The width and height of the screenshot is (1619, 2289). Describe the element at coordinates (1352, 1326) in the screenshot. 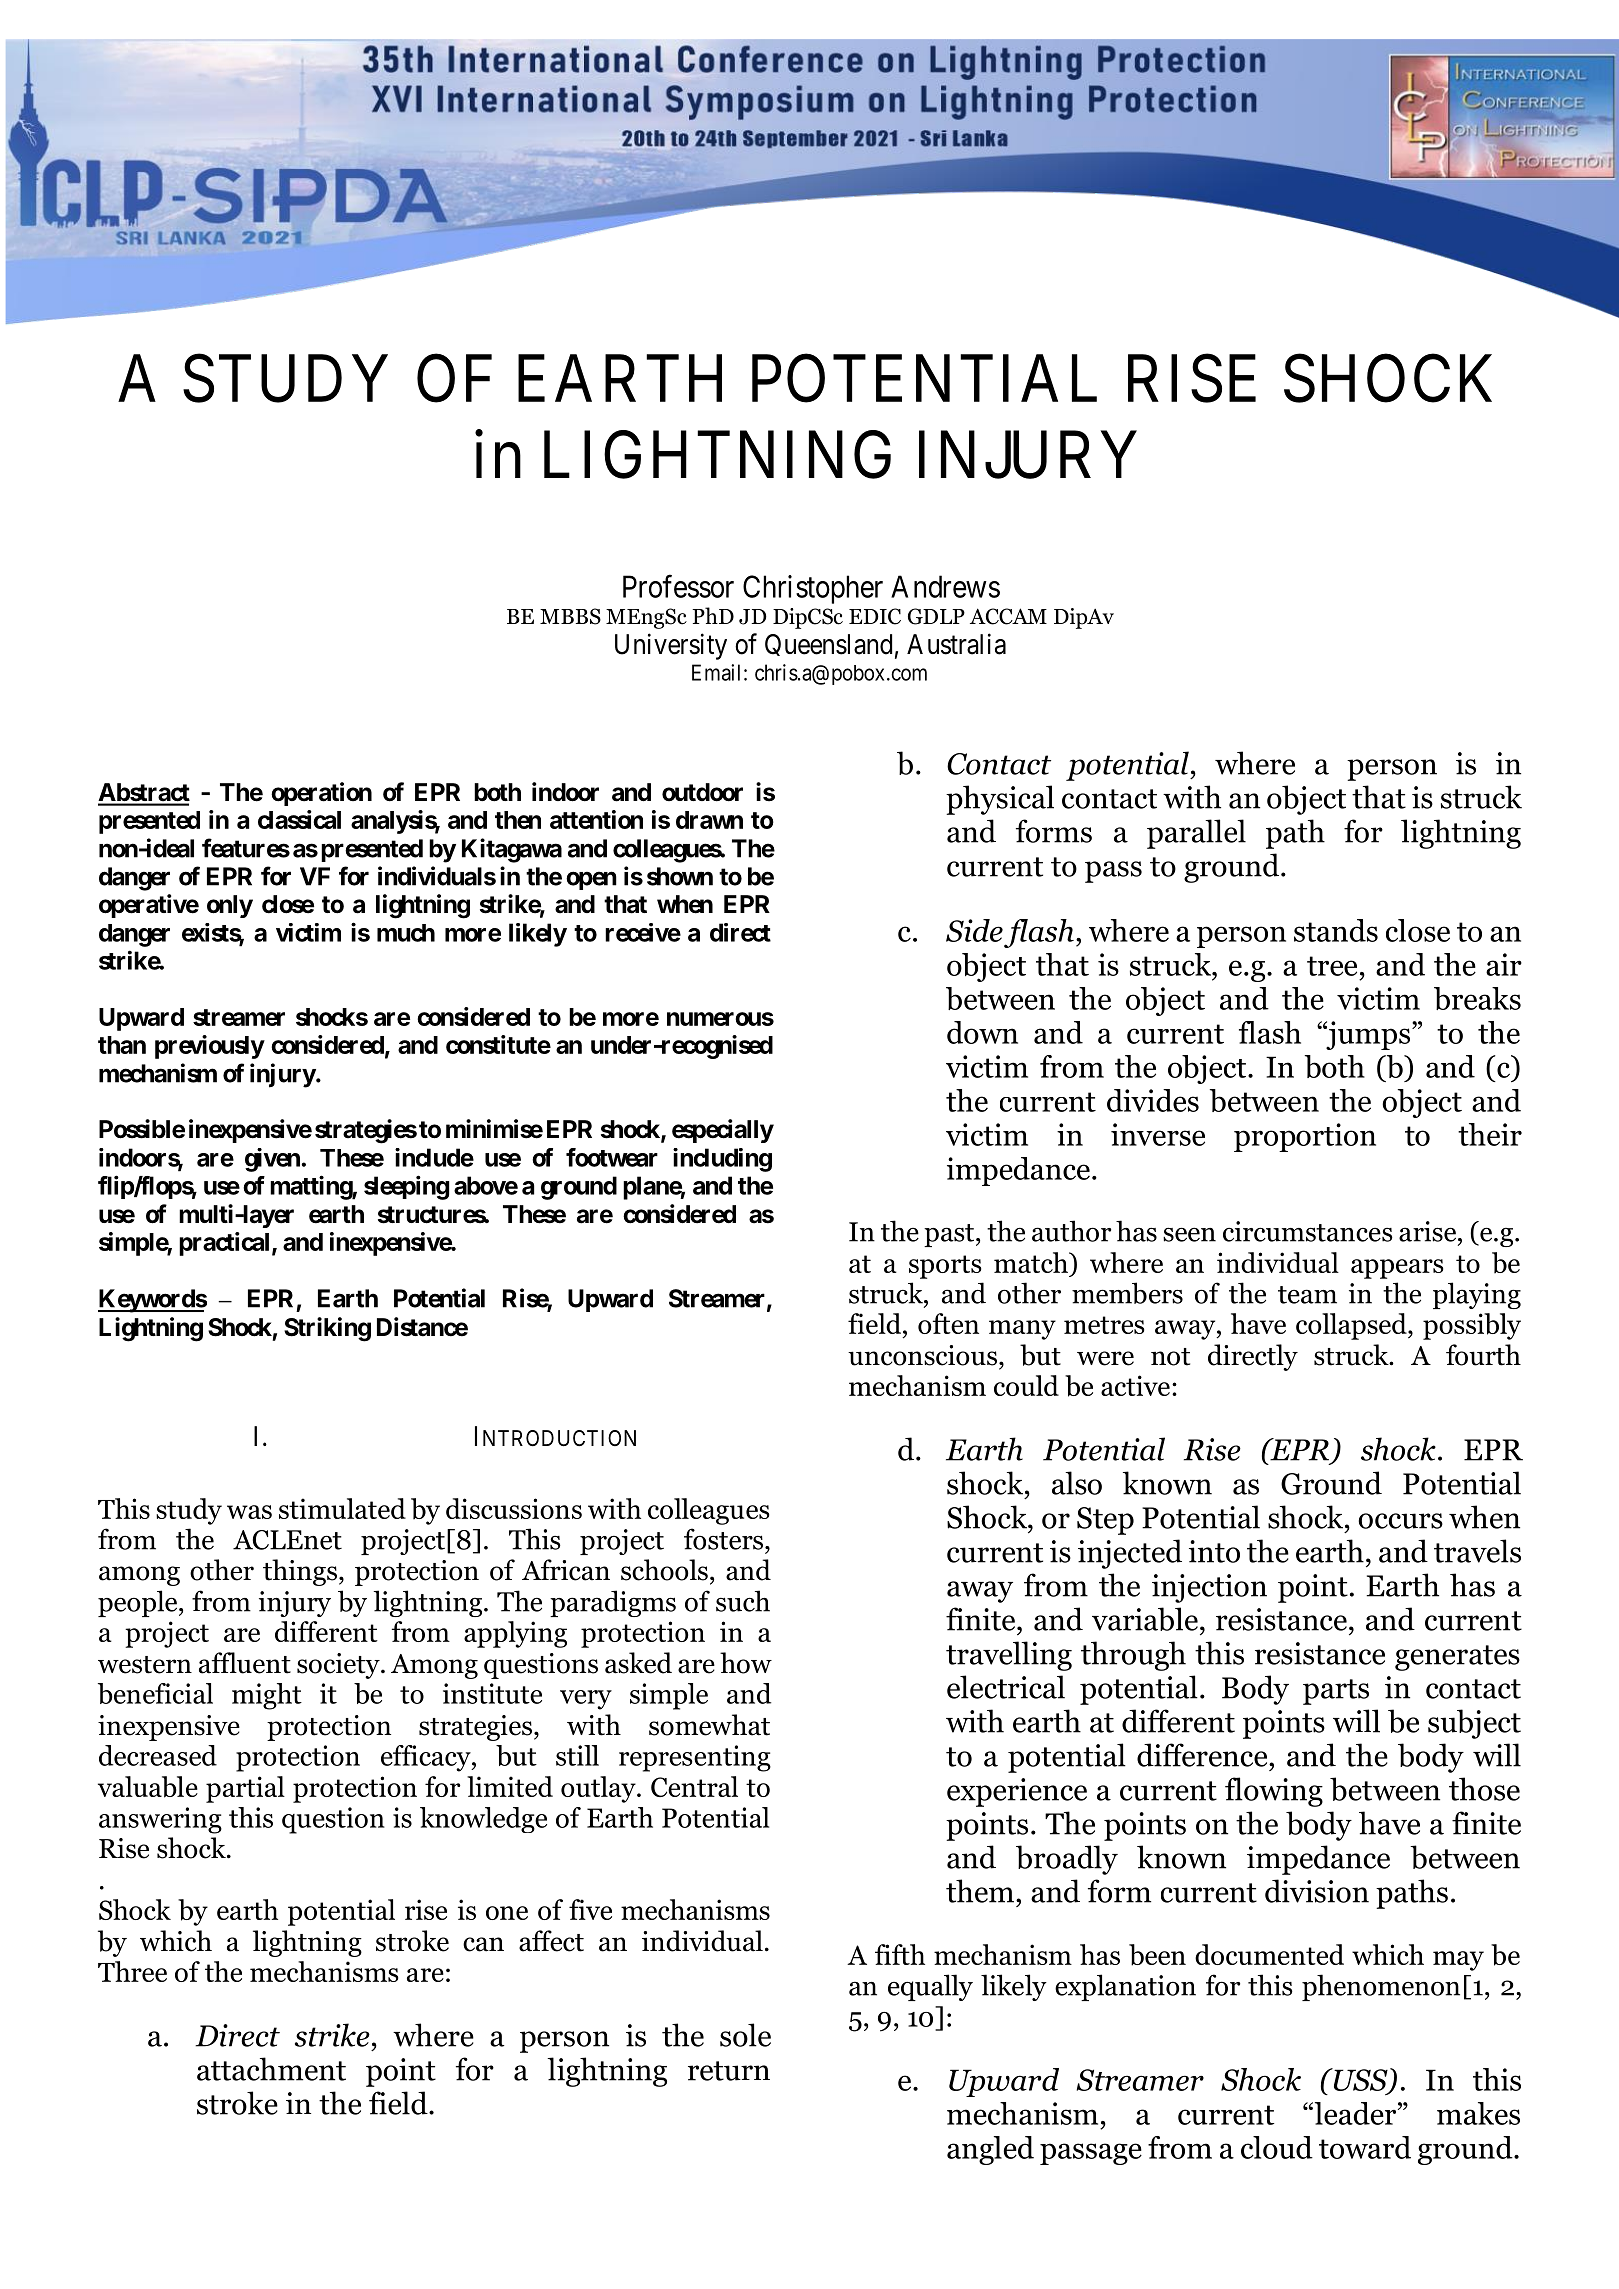

I see `collapsed` at that location.
